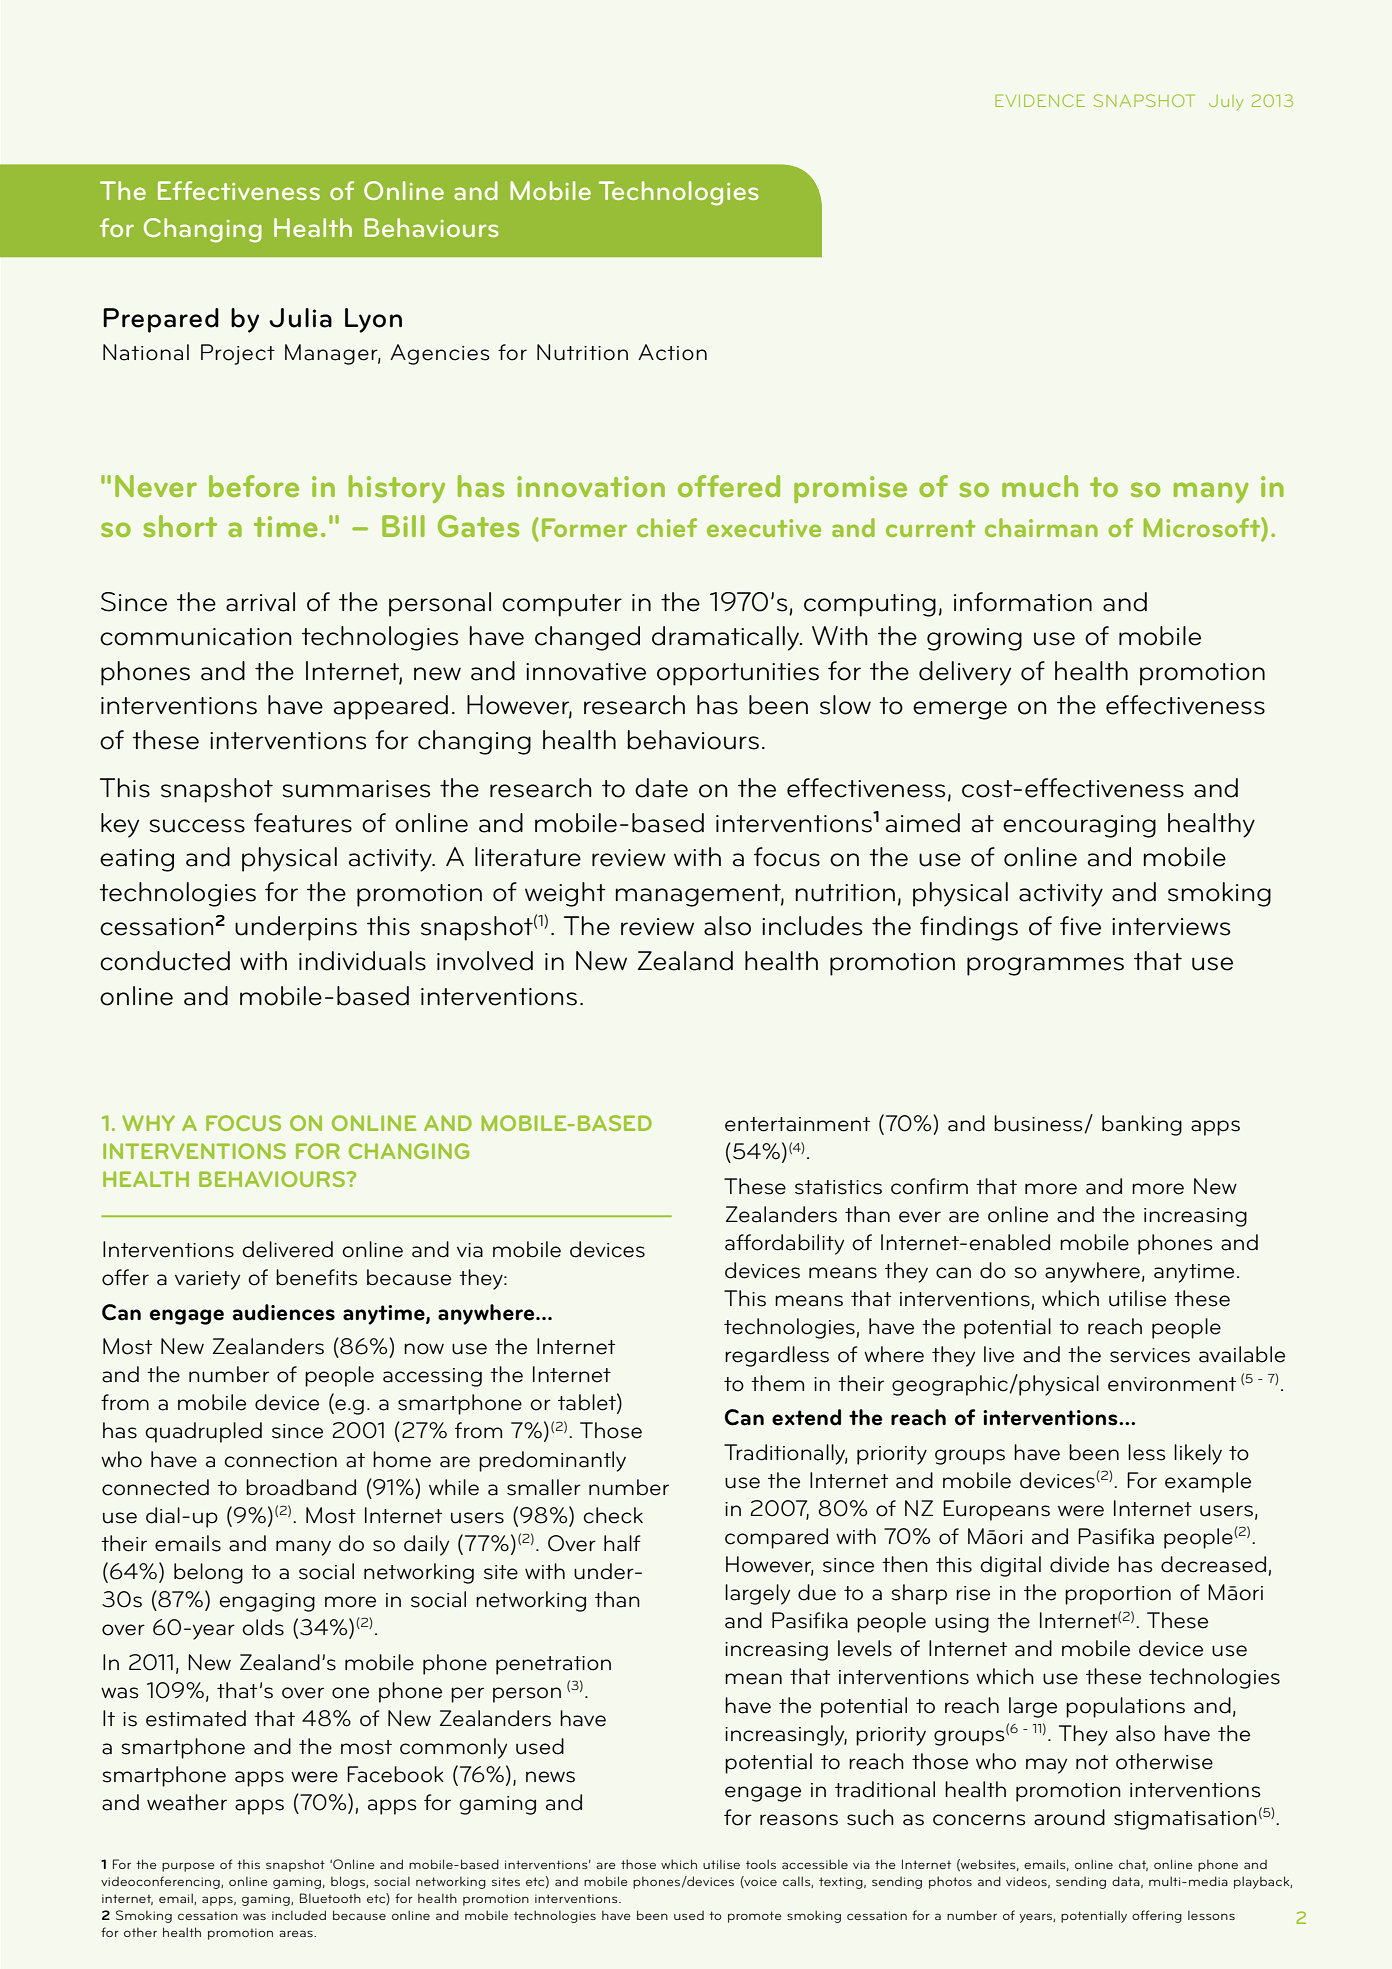 The image size is (1392, 1969). Describe the element at coordinates (1133, 1865) in the document. I see `chat` at that location.
